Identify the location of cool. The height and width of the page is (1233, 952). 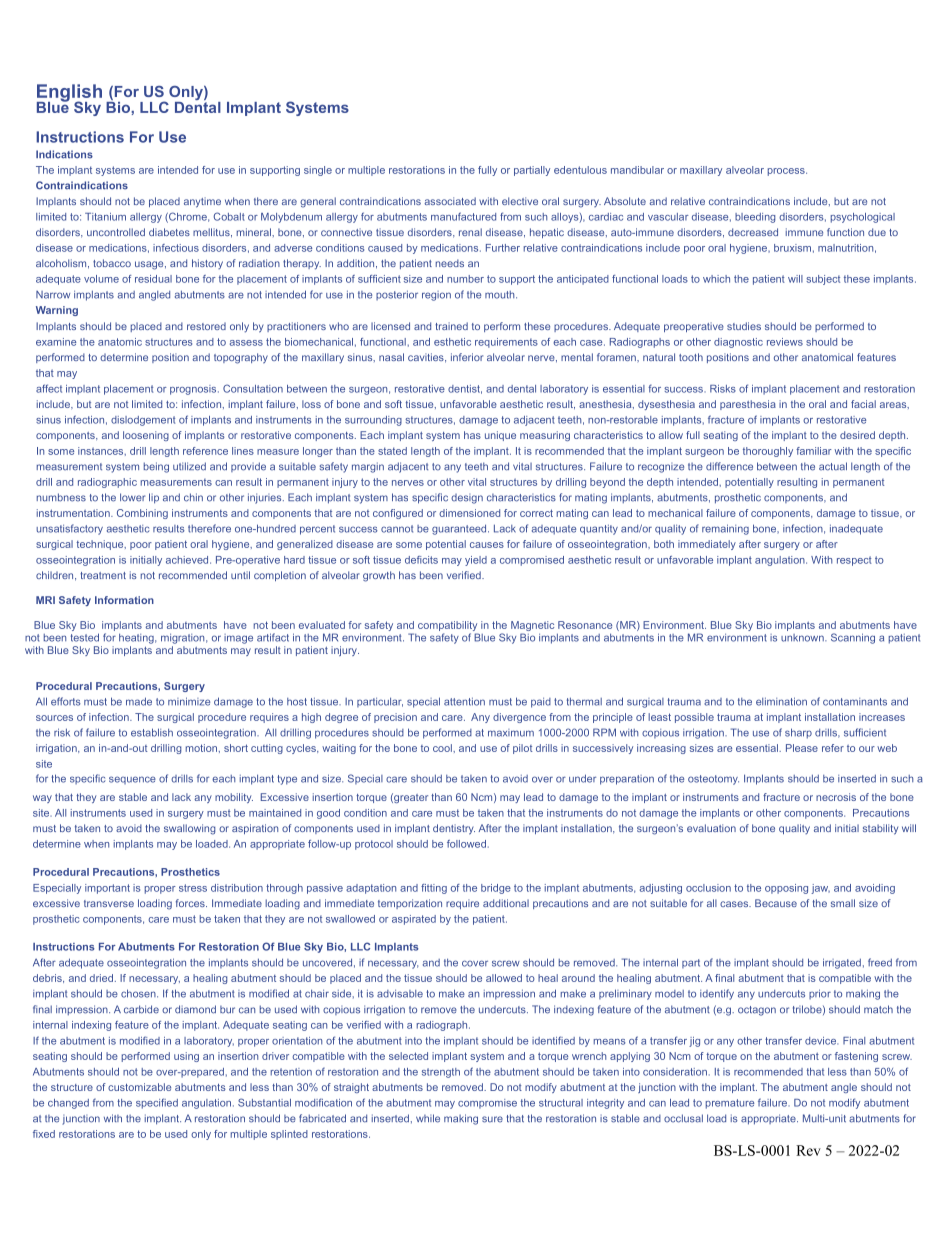
(443, 748).
